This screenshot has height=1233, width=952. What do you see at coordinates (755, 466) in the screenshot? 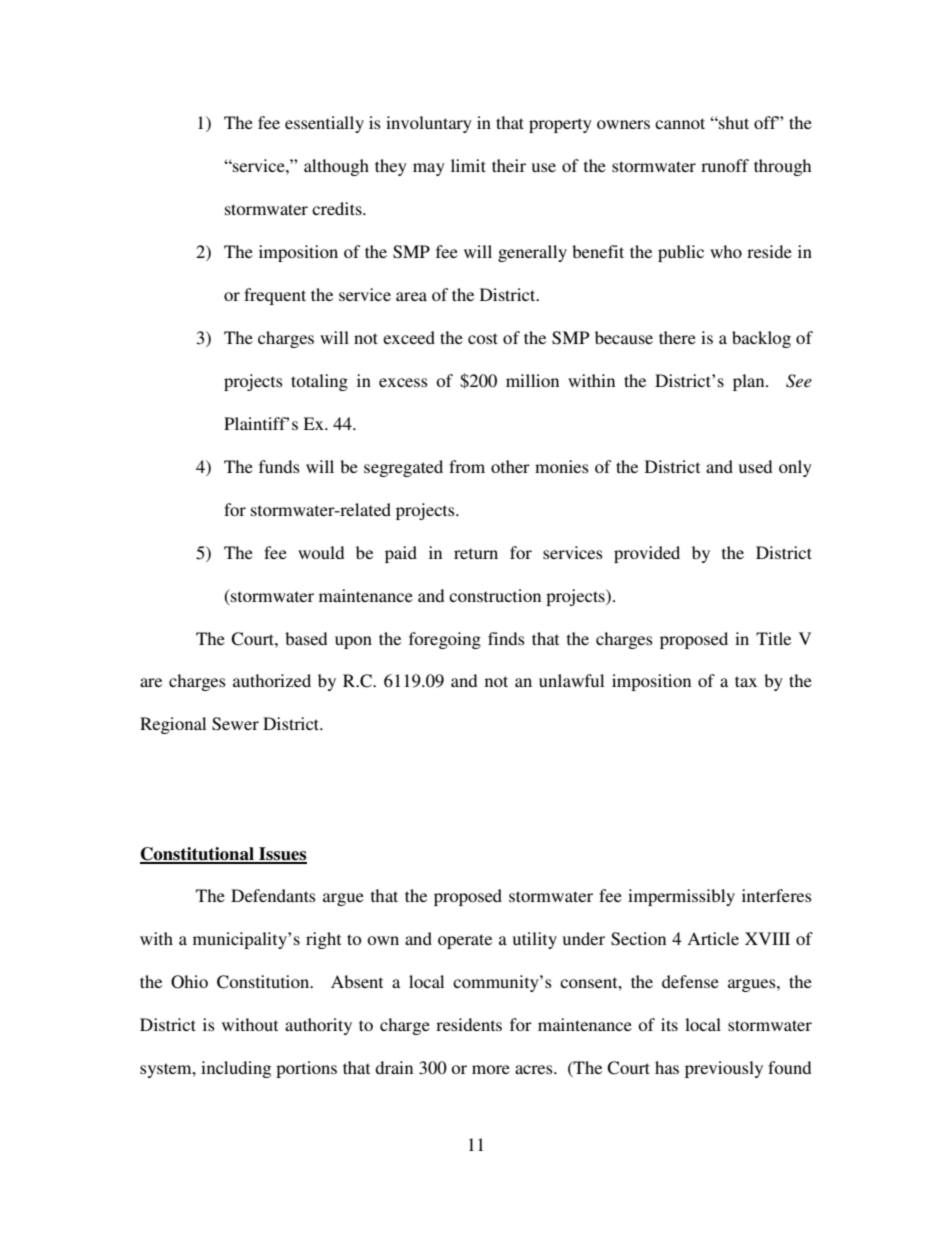
I see `used` at bounding box center [755, 466].
